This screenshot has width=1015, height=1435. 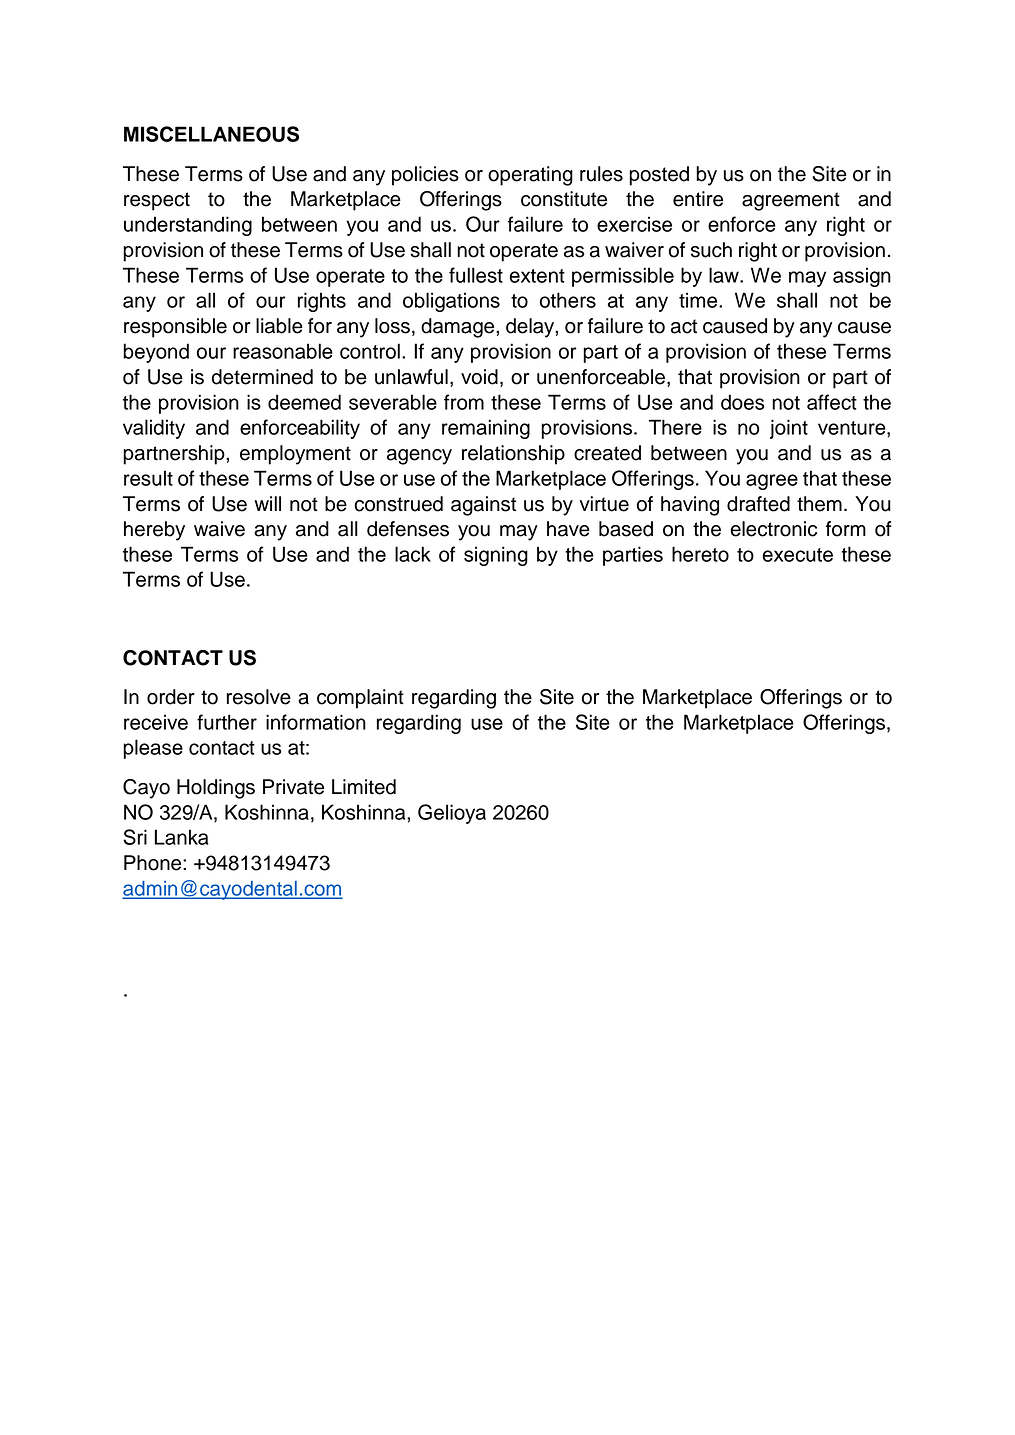 I want to click on execute, so click(x=797, y=555).
